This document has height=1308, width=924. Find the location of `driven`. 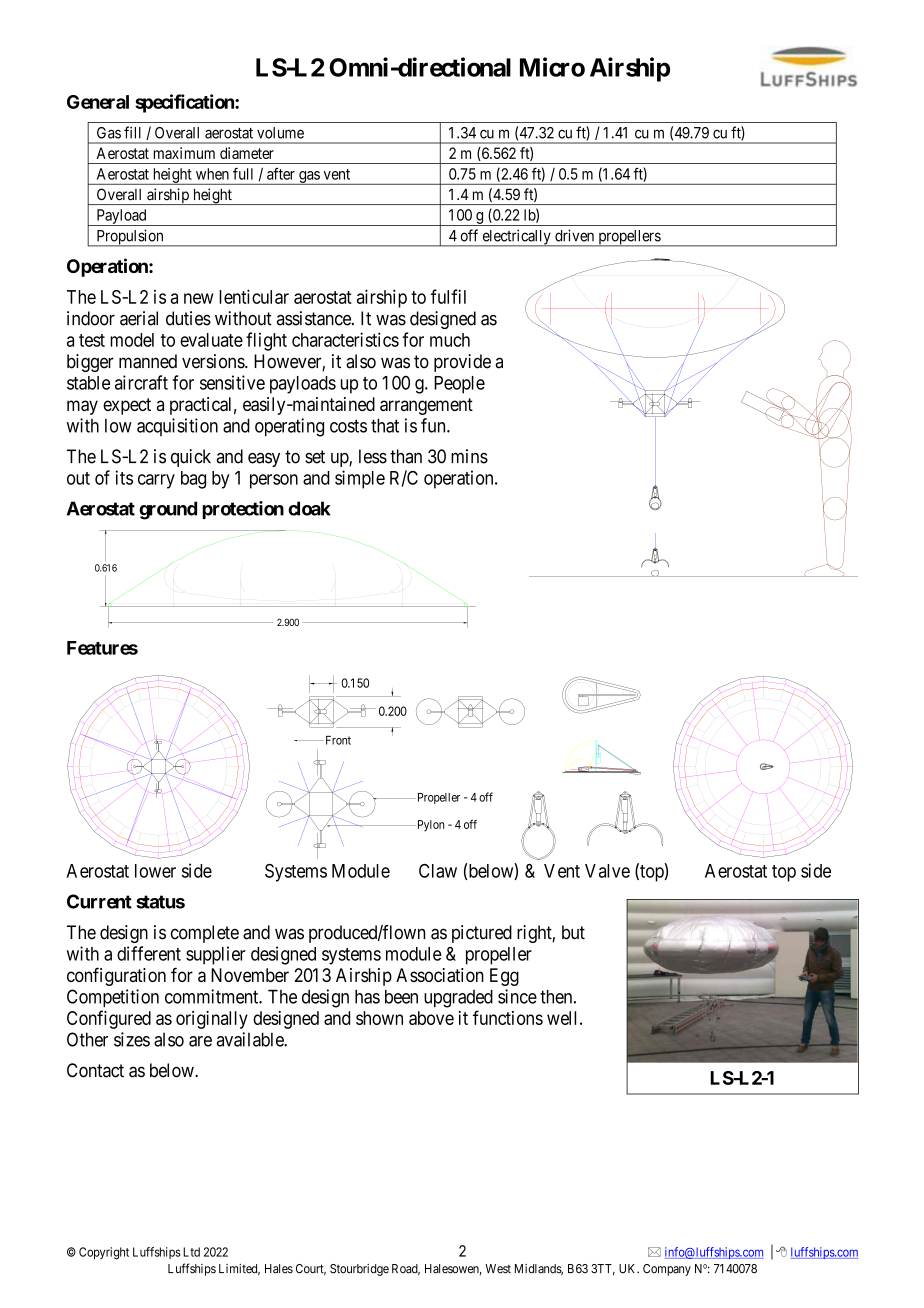

driven is located at coordinates (574, 235).
